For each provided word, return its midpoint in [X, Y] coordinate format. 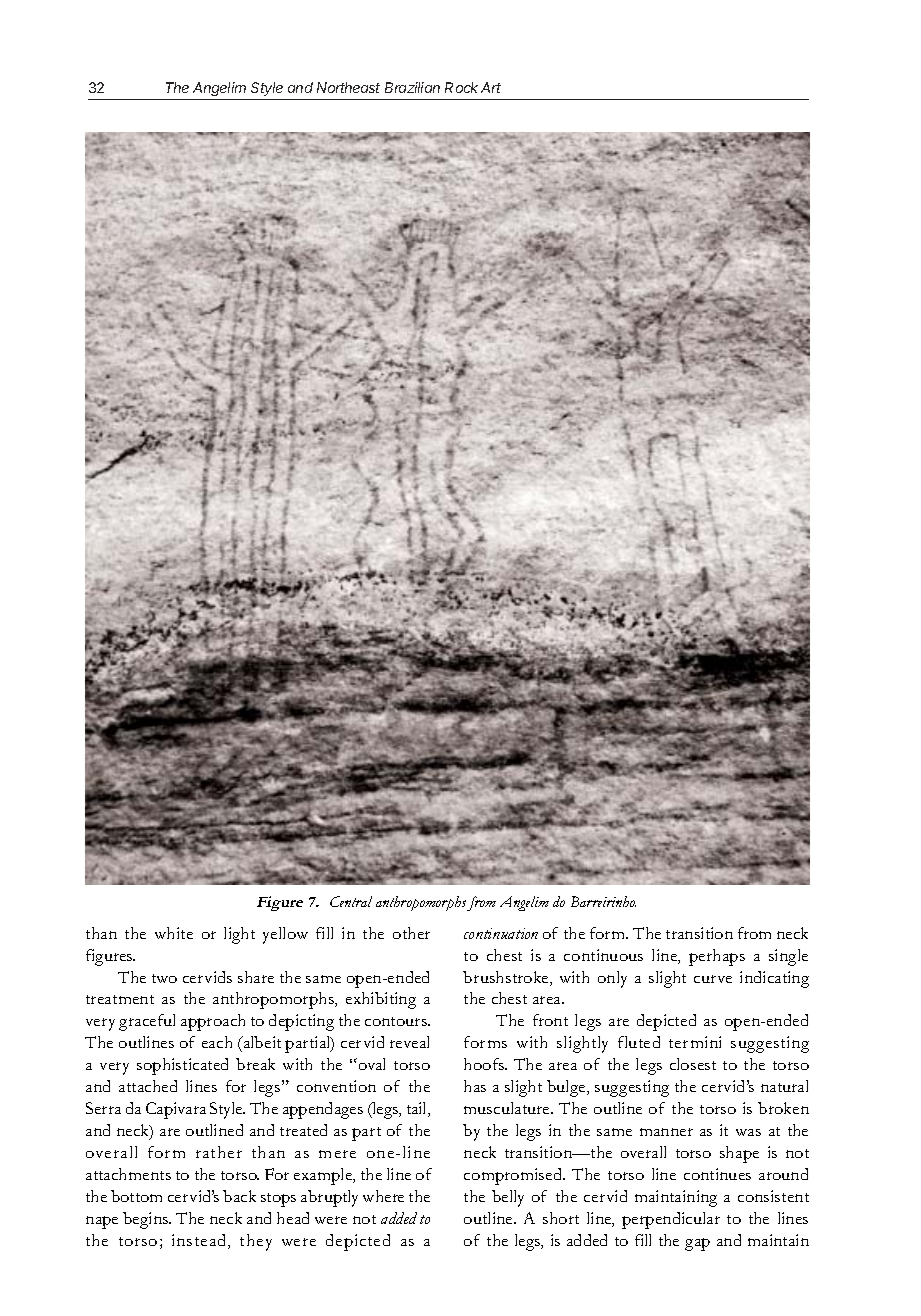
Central [351, 901]
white [174, 933]
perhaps [717, 957]
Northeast [348, 87]
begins [147, 1220]
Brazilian [412, 87]
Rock [461, 87]
